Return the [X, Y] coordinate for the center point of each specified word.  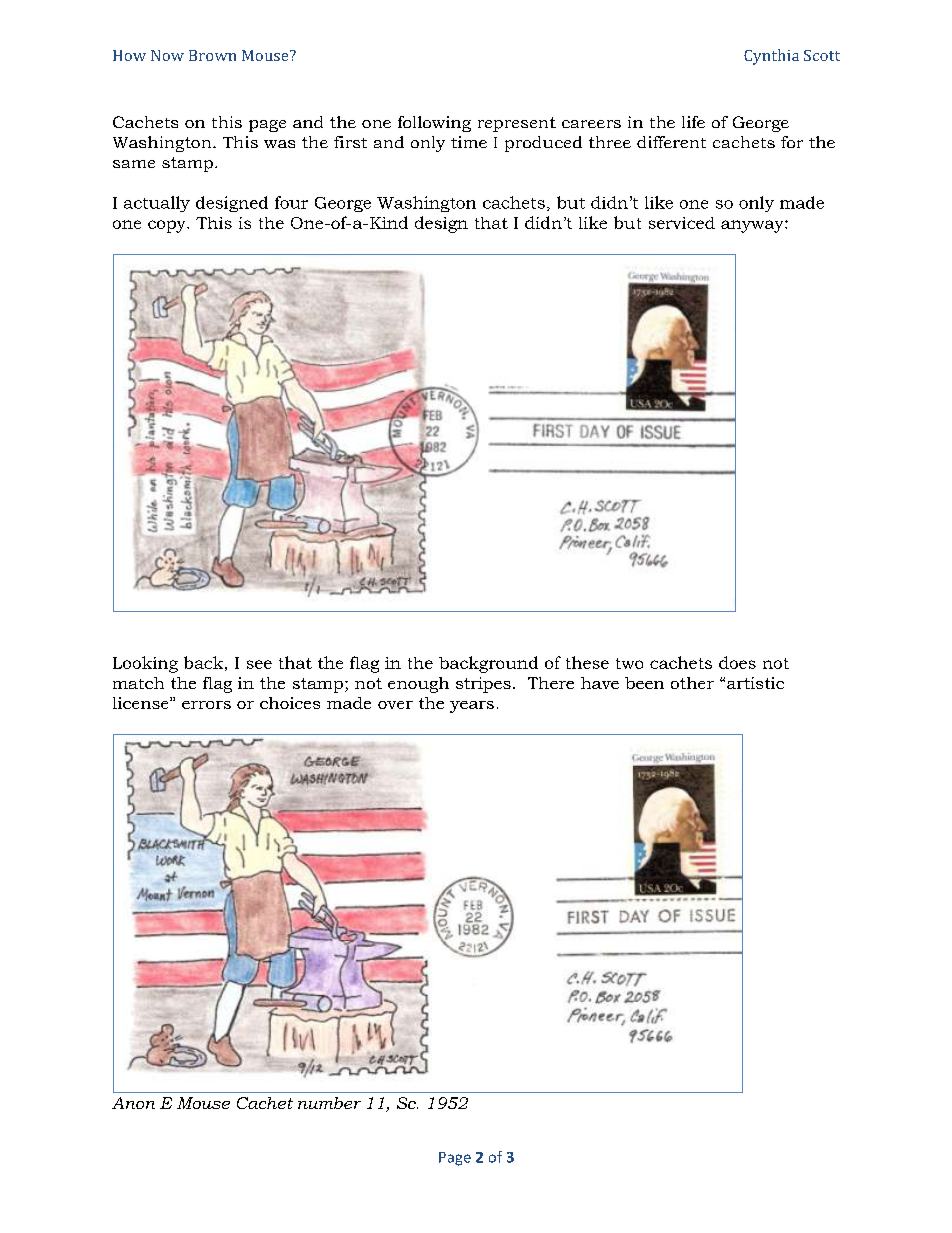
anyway [753, 226]
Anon [133, 1103]
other [692, 683]
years [472, 707]
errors [206, 705]
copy [168, 226]
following [434, 124]
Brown [212, 55]
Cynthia [771, 57]
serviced [682, 223]
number [329, 1103]
